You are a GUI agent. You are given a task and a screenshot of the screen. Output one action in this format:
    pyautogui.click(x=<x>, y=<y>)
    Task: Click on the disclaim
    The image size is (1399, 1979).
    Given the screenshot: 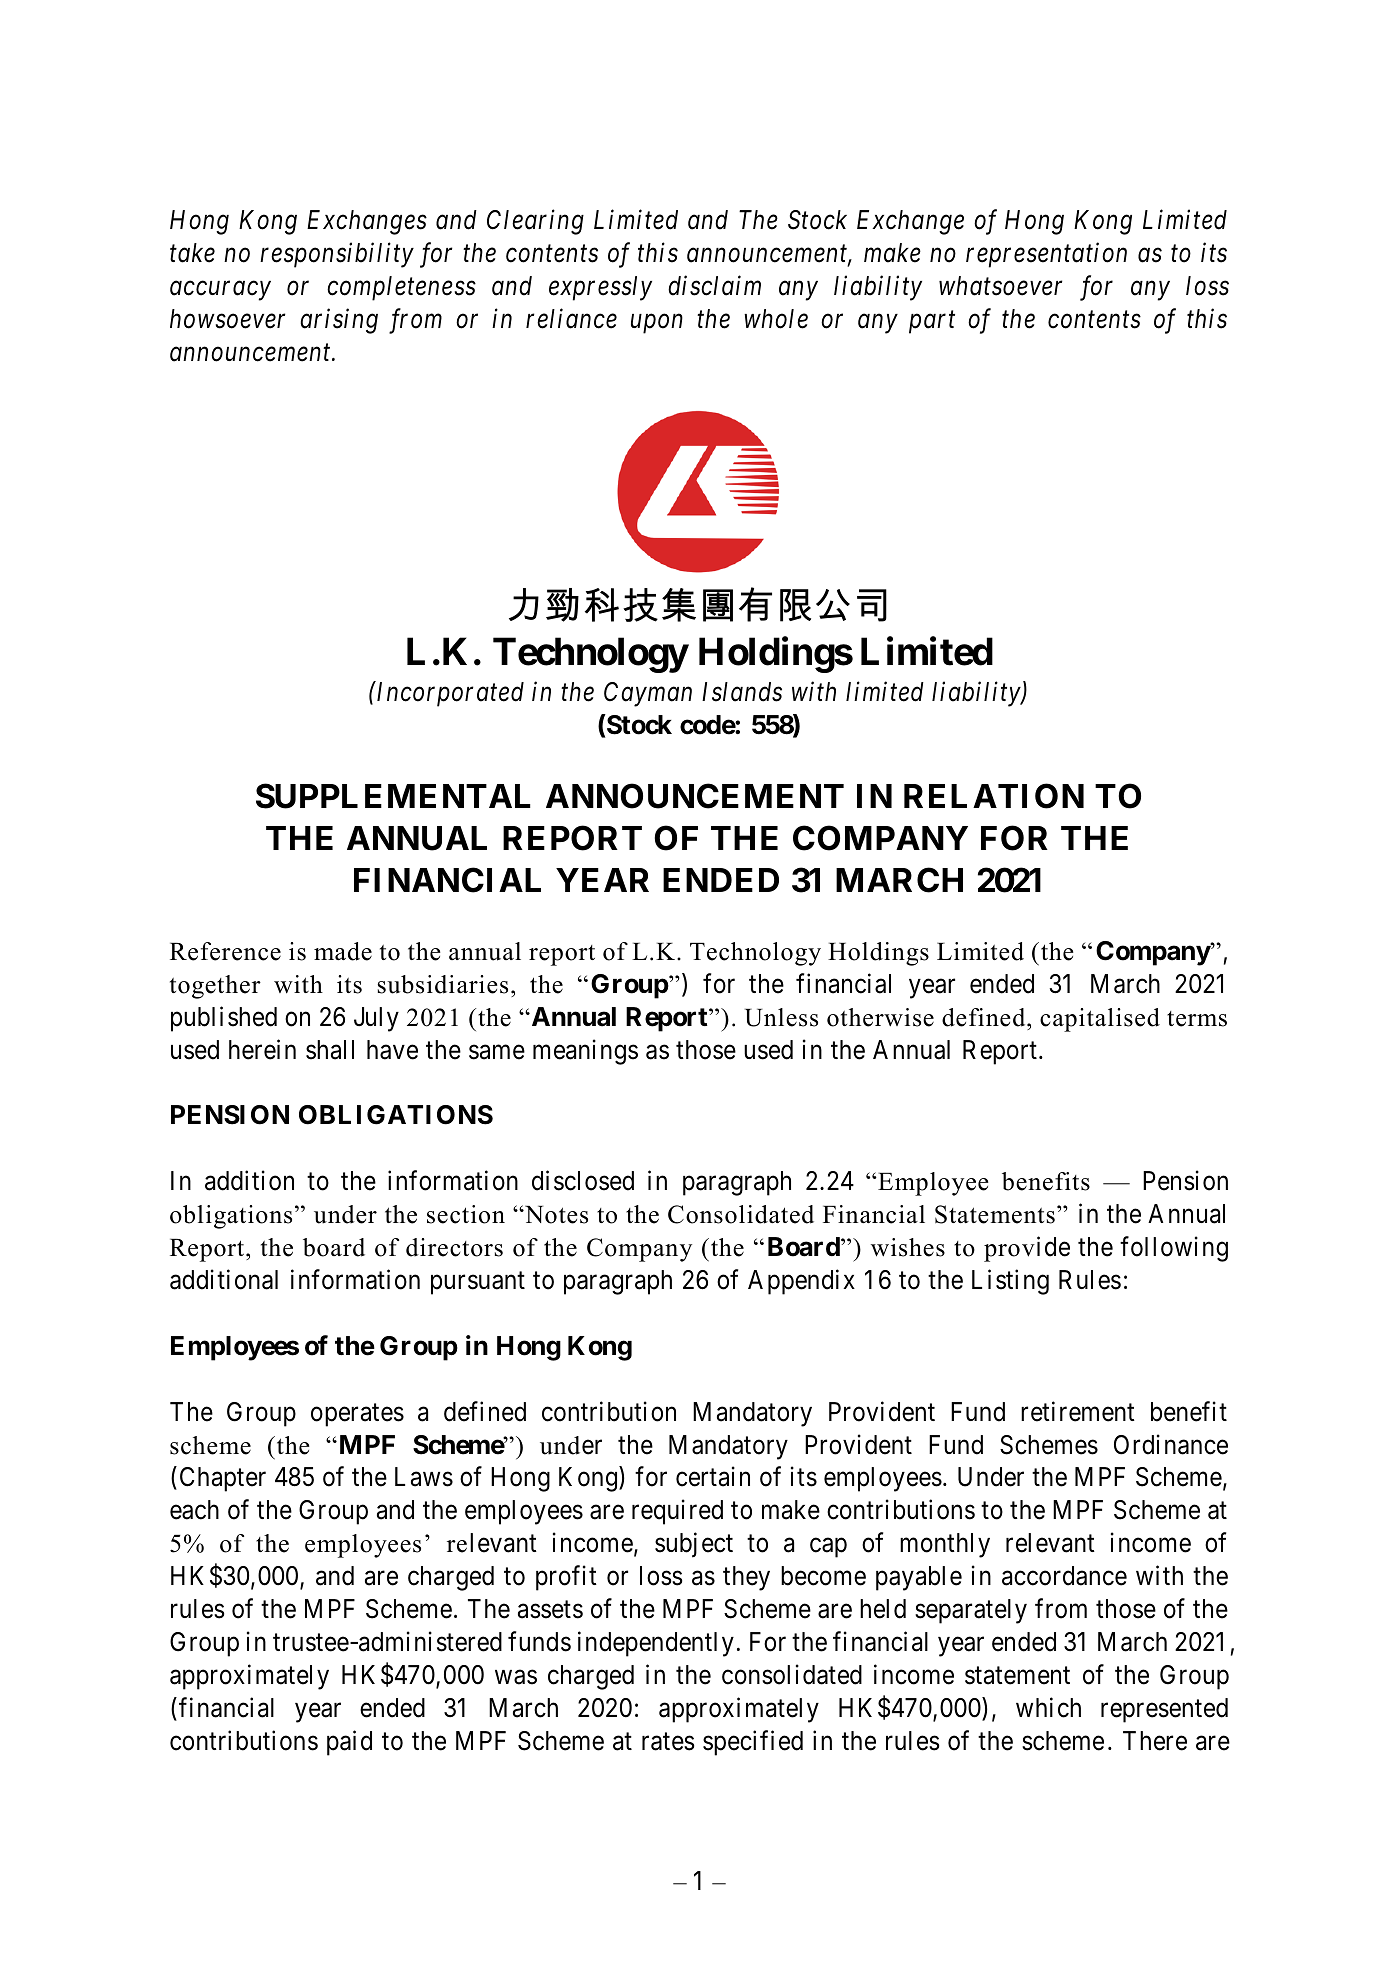 What is the action you would take?
    pyautogui.click(x=714, y=285)
